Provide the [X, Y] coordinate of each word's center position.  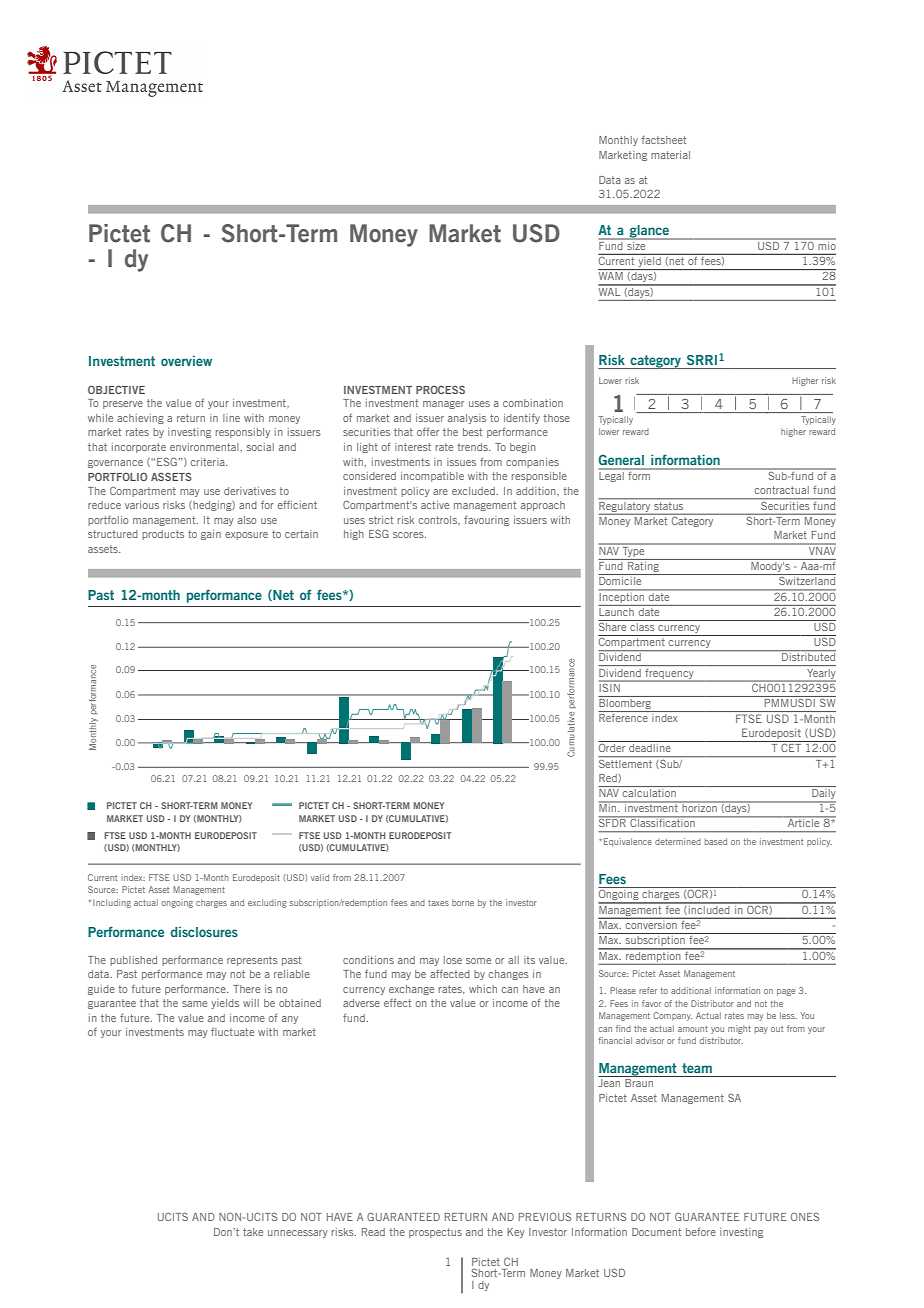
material [670, 155]
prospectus [435, 1233]
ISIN [610, 686]
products [163, 535]
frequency [669, 674]
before [701, 1232]
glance [649, 232]
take [253, 1232]
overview [186, 361]
